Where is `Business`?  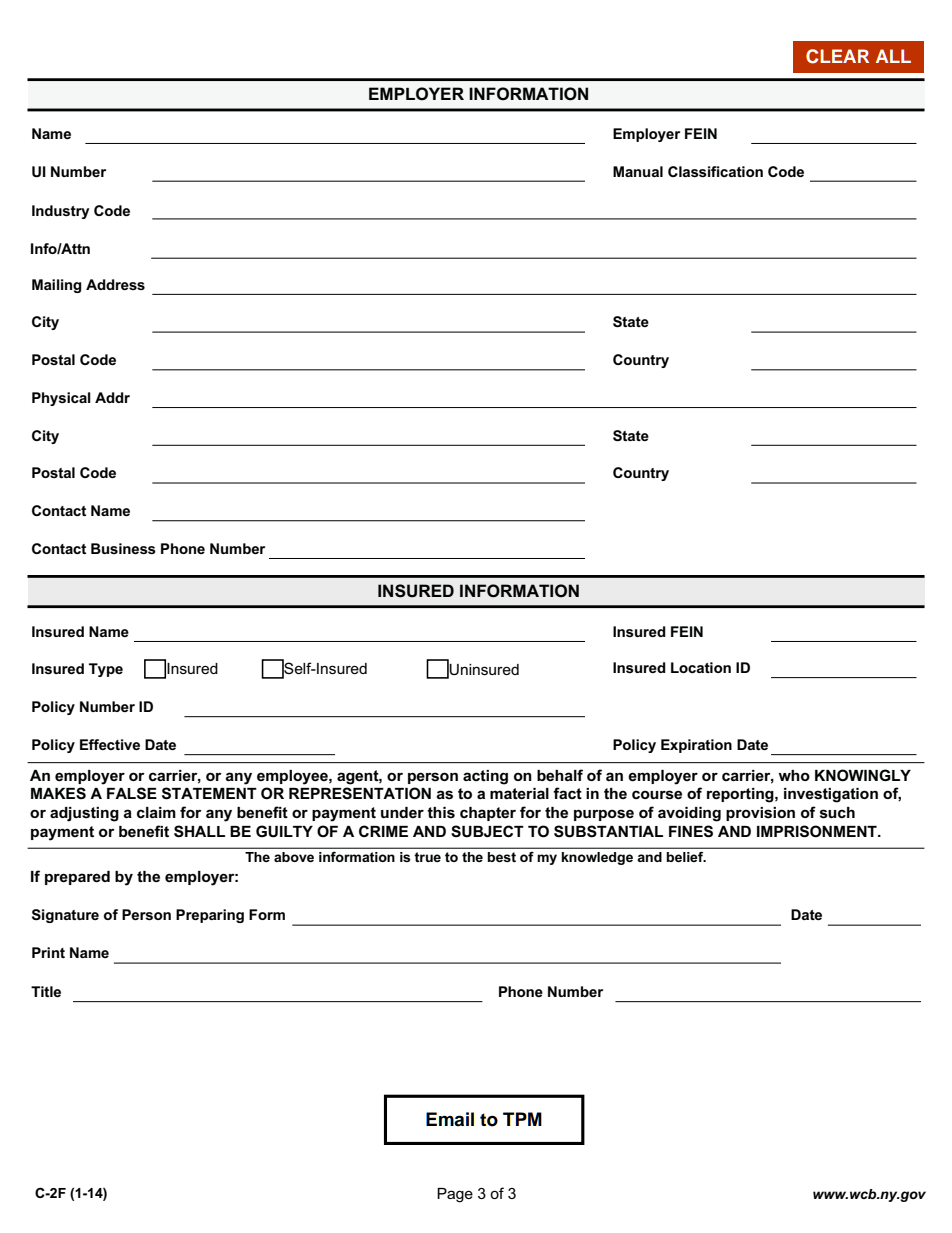 Business is located at coordinates (123, 548).
